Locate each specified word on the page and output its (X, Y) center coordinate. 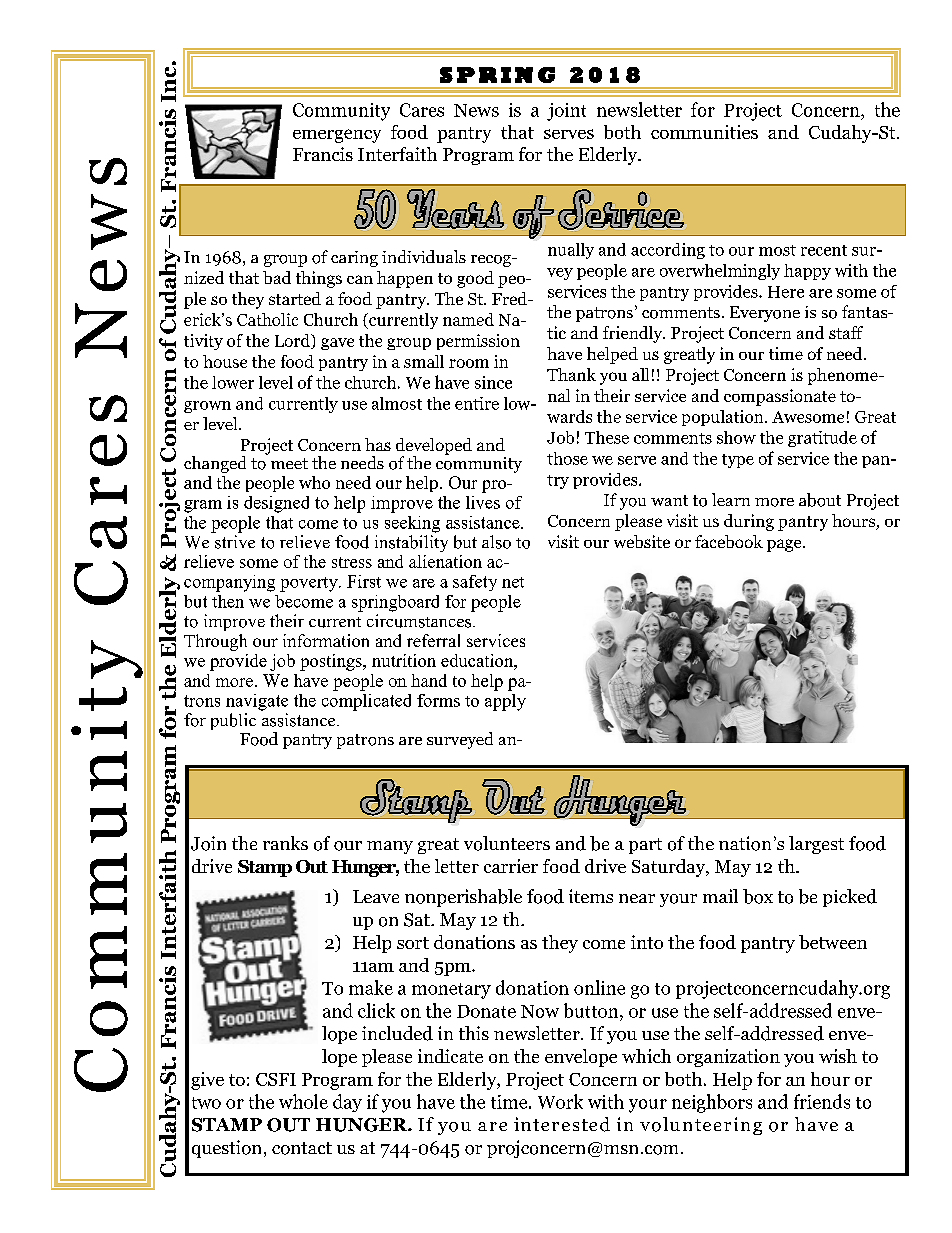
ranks (285, 843)
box (758, 896)
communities (704, 132)
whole (303, 1101)
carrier (511, 866)
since (493, 382)
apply (505, 702)
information (326, 640)
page (785, 545)
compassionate (780, 397)
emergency (337, 136)
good (475, 279)
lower (233, 382)
